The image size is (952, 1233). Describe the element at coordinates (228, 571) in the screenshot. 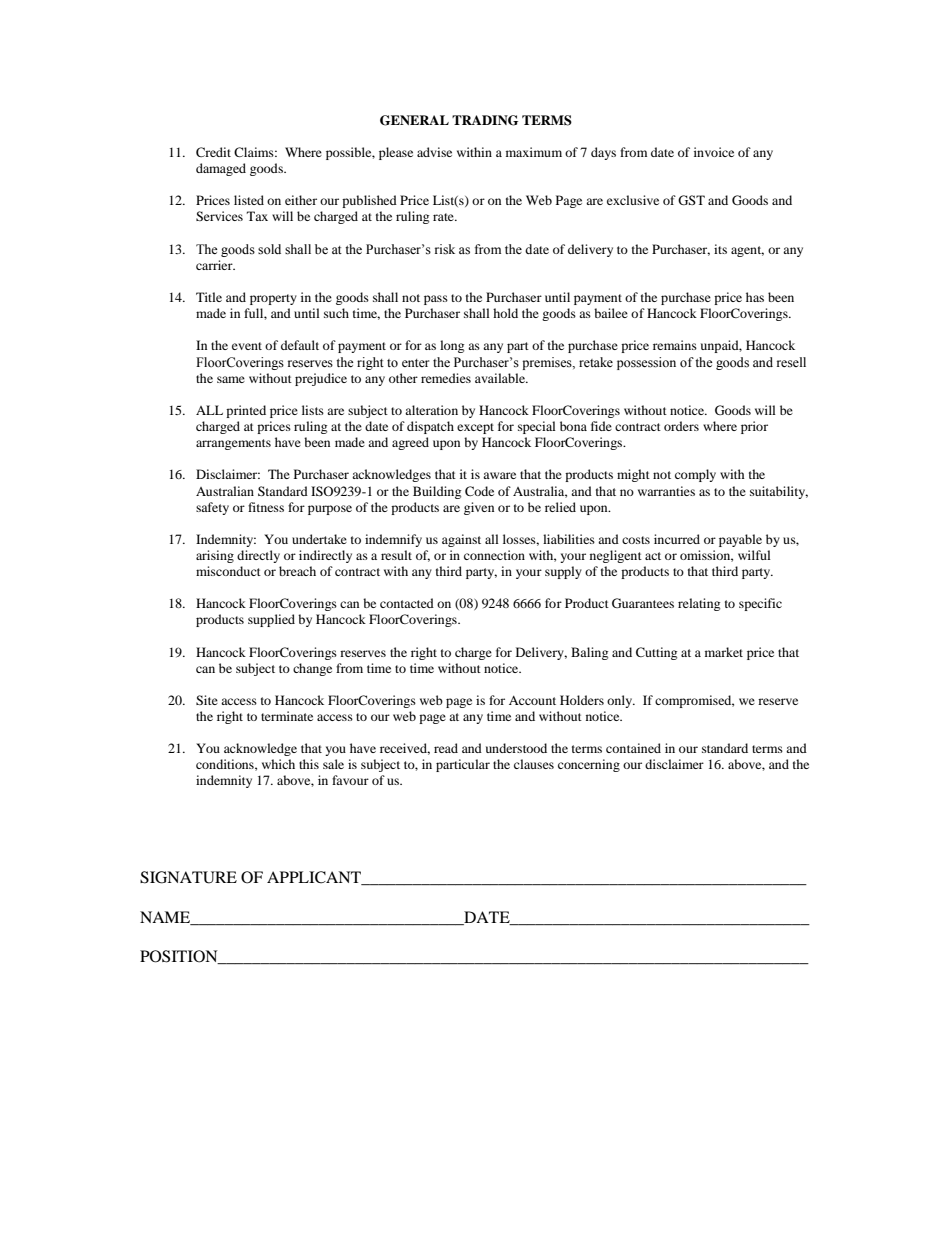

I see `misconduct` at that location.
